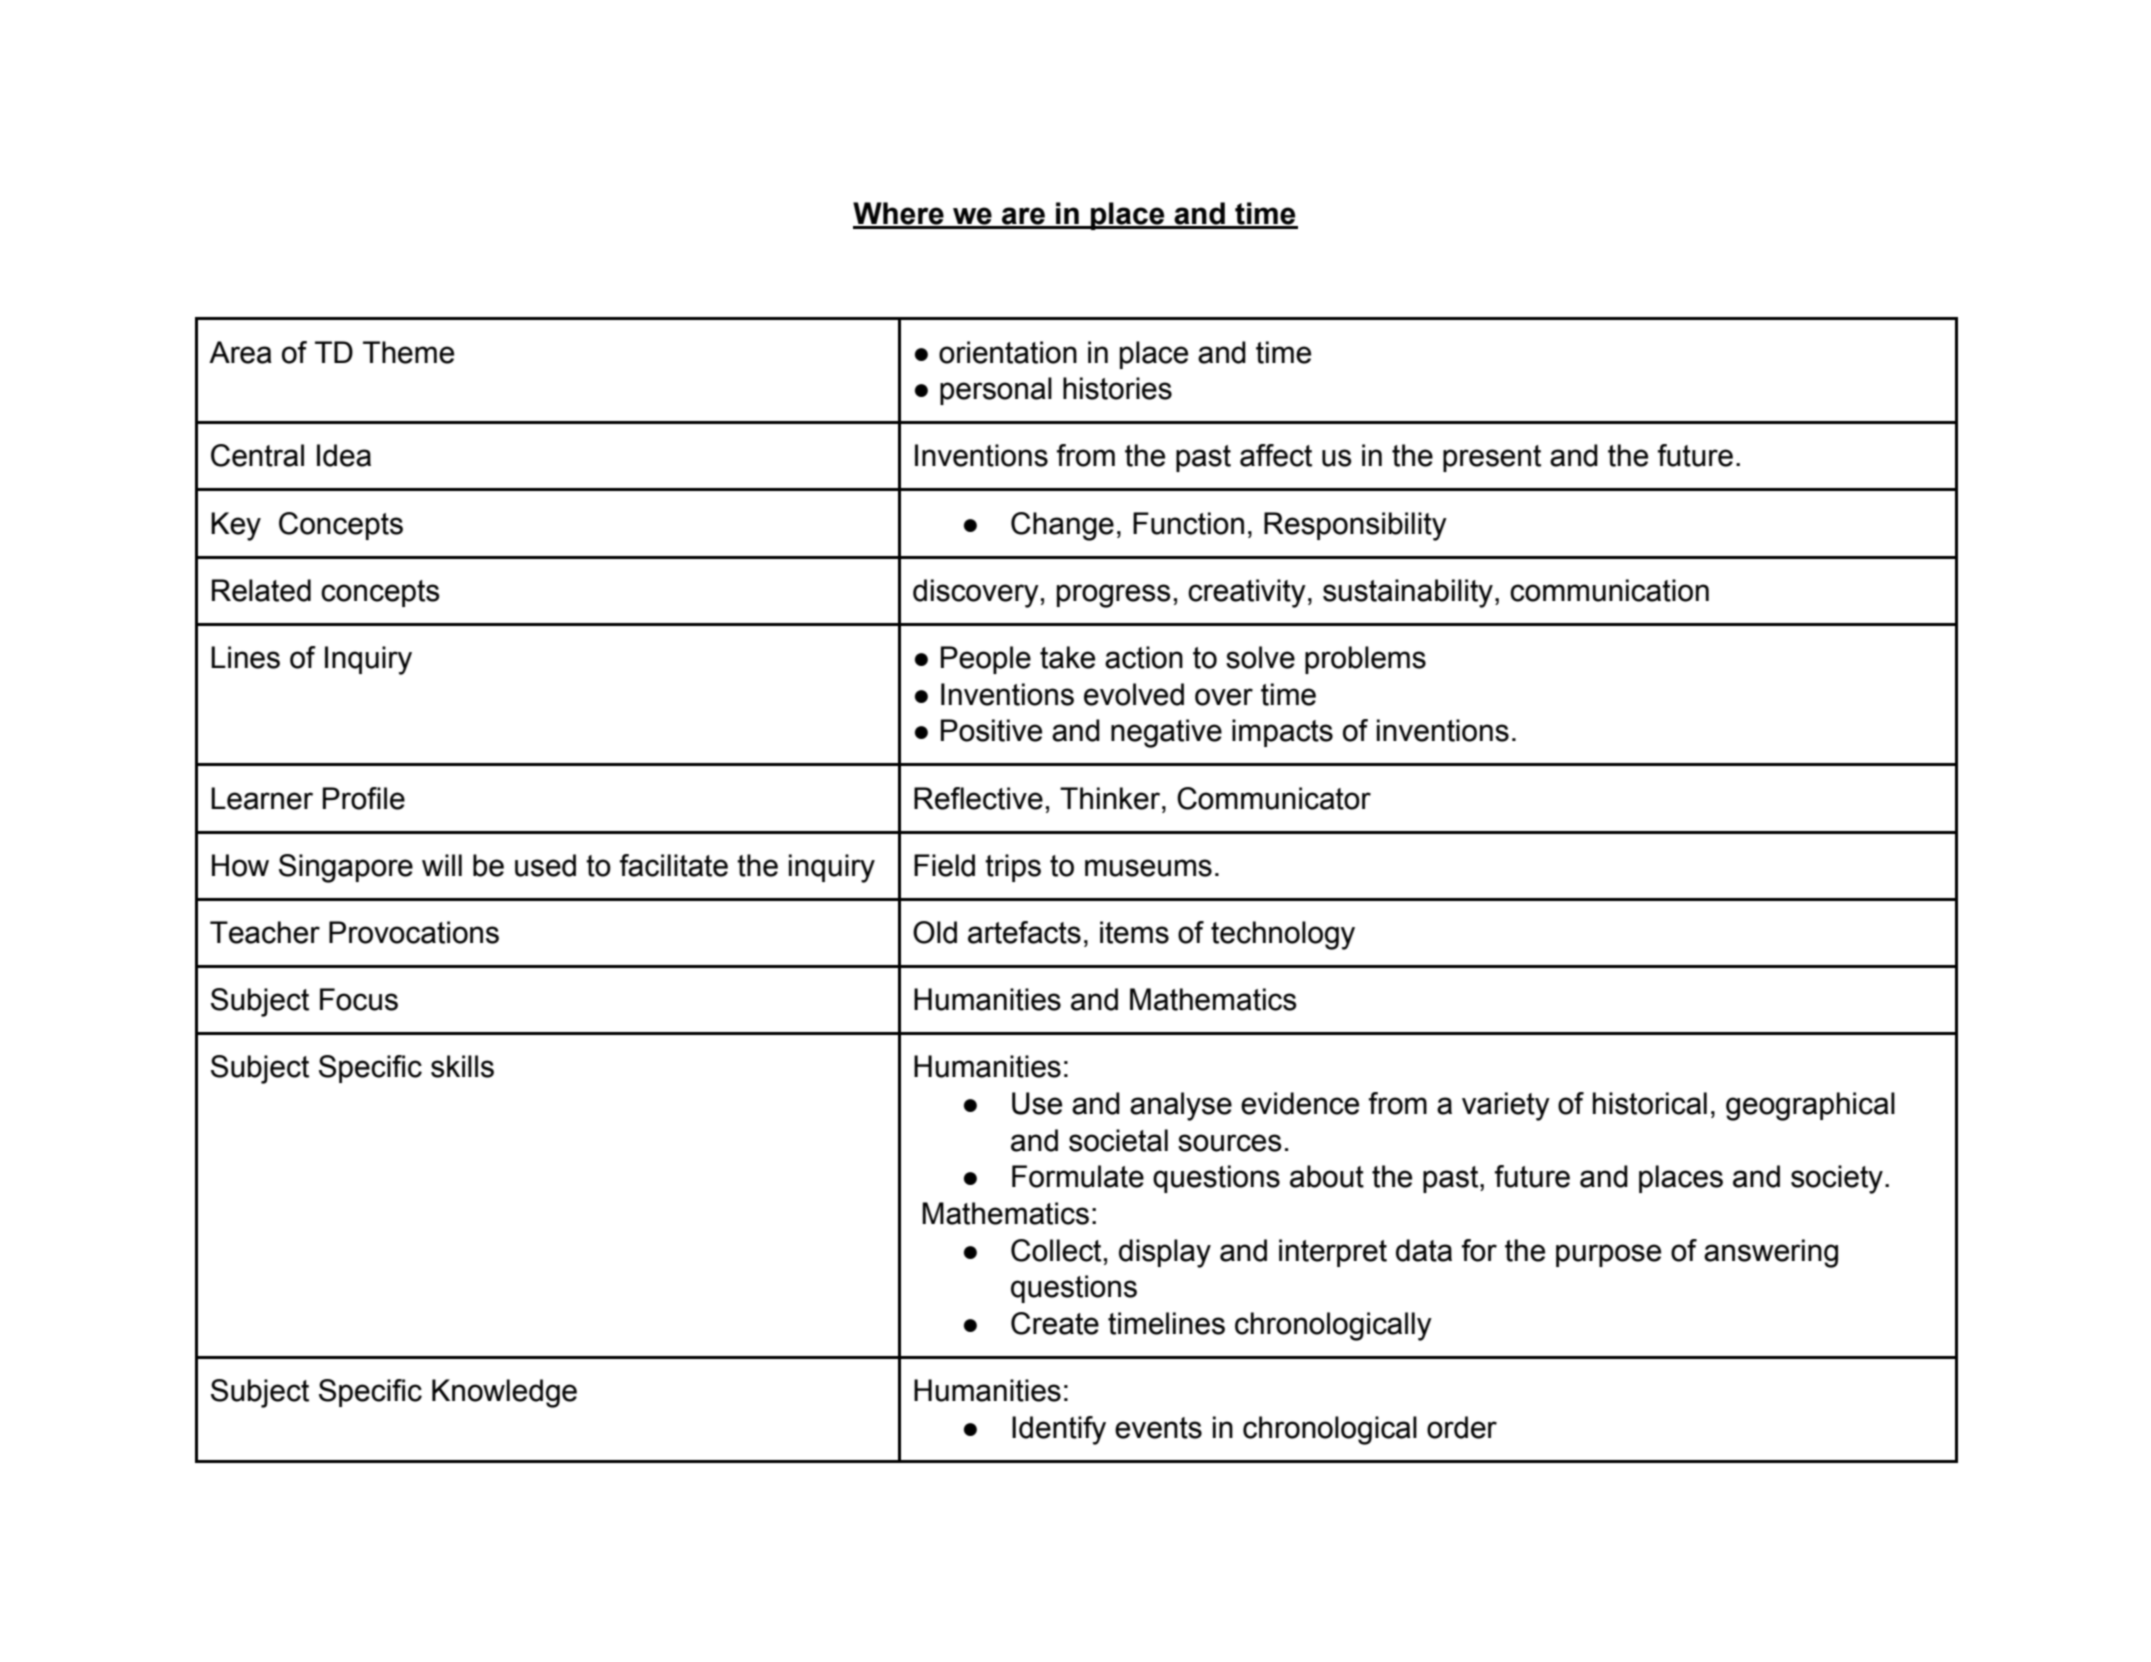 The height and width of the screenshot is (1662, 2151). Describe the element at coordinates (996, 391) in the screenshot. I see `personal` at that location.
